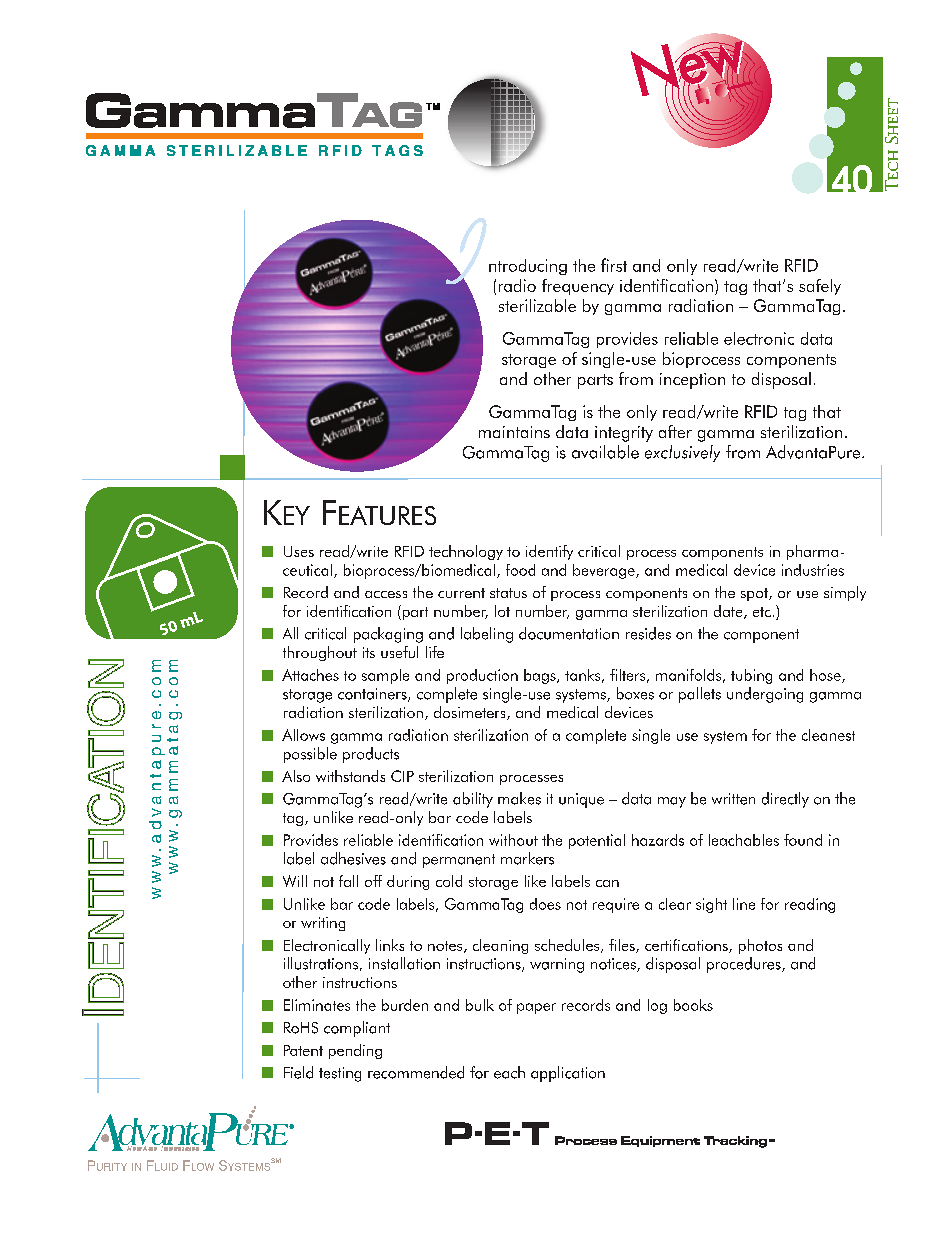 The height and width of the document is (1233, 952). Describe the element at coordinates (568, 1074) in the document. I see `application` at that location.
